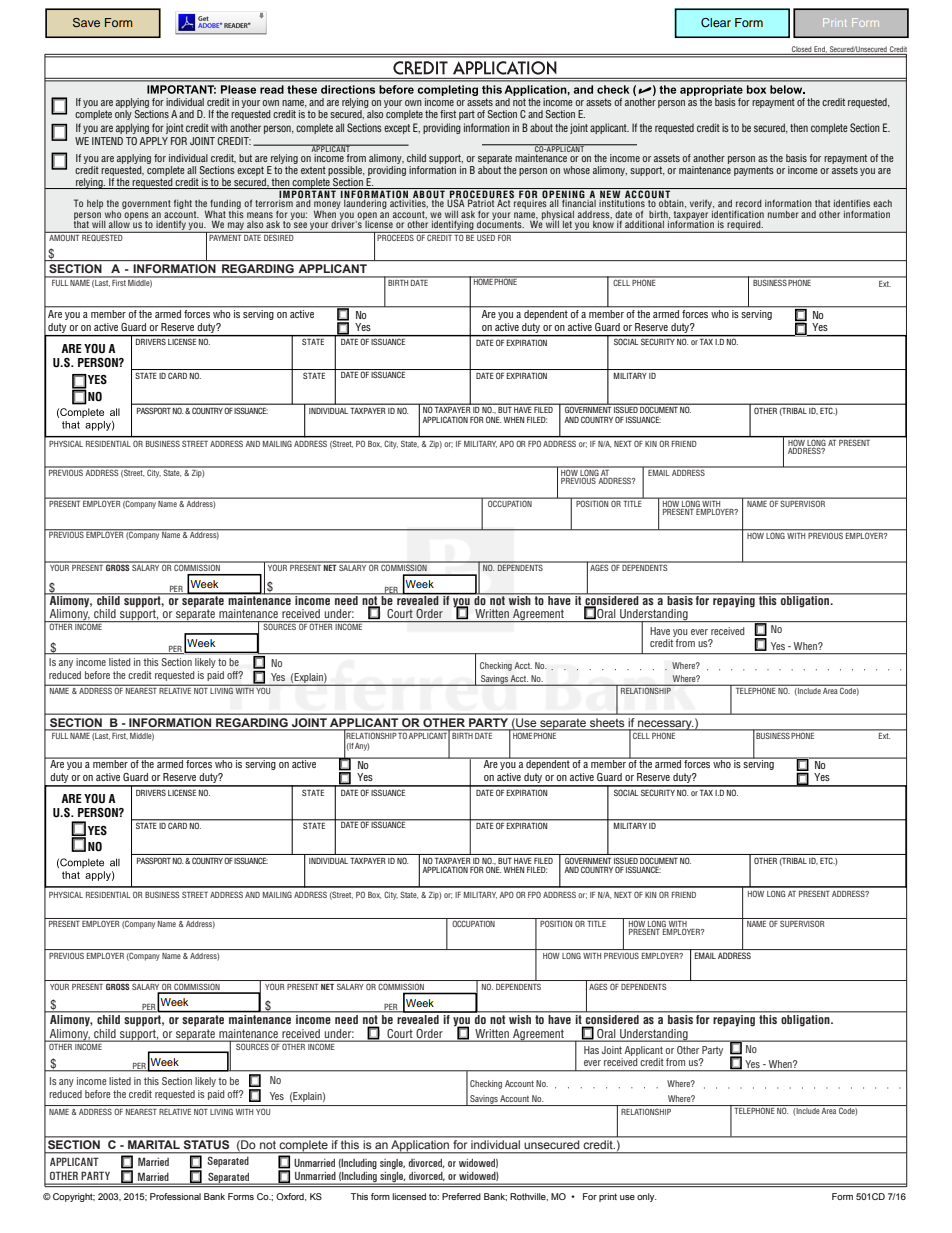 The width and height of the screenshot is (952, 1233). Describe the element at coordinates (260, 215) in the screenshot. I see `means` at that location.
